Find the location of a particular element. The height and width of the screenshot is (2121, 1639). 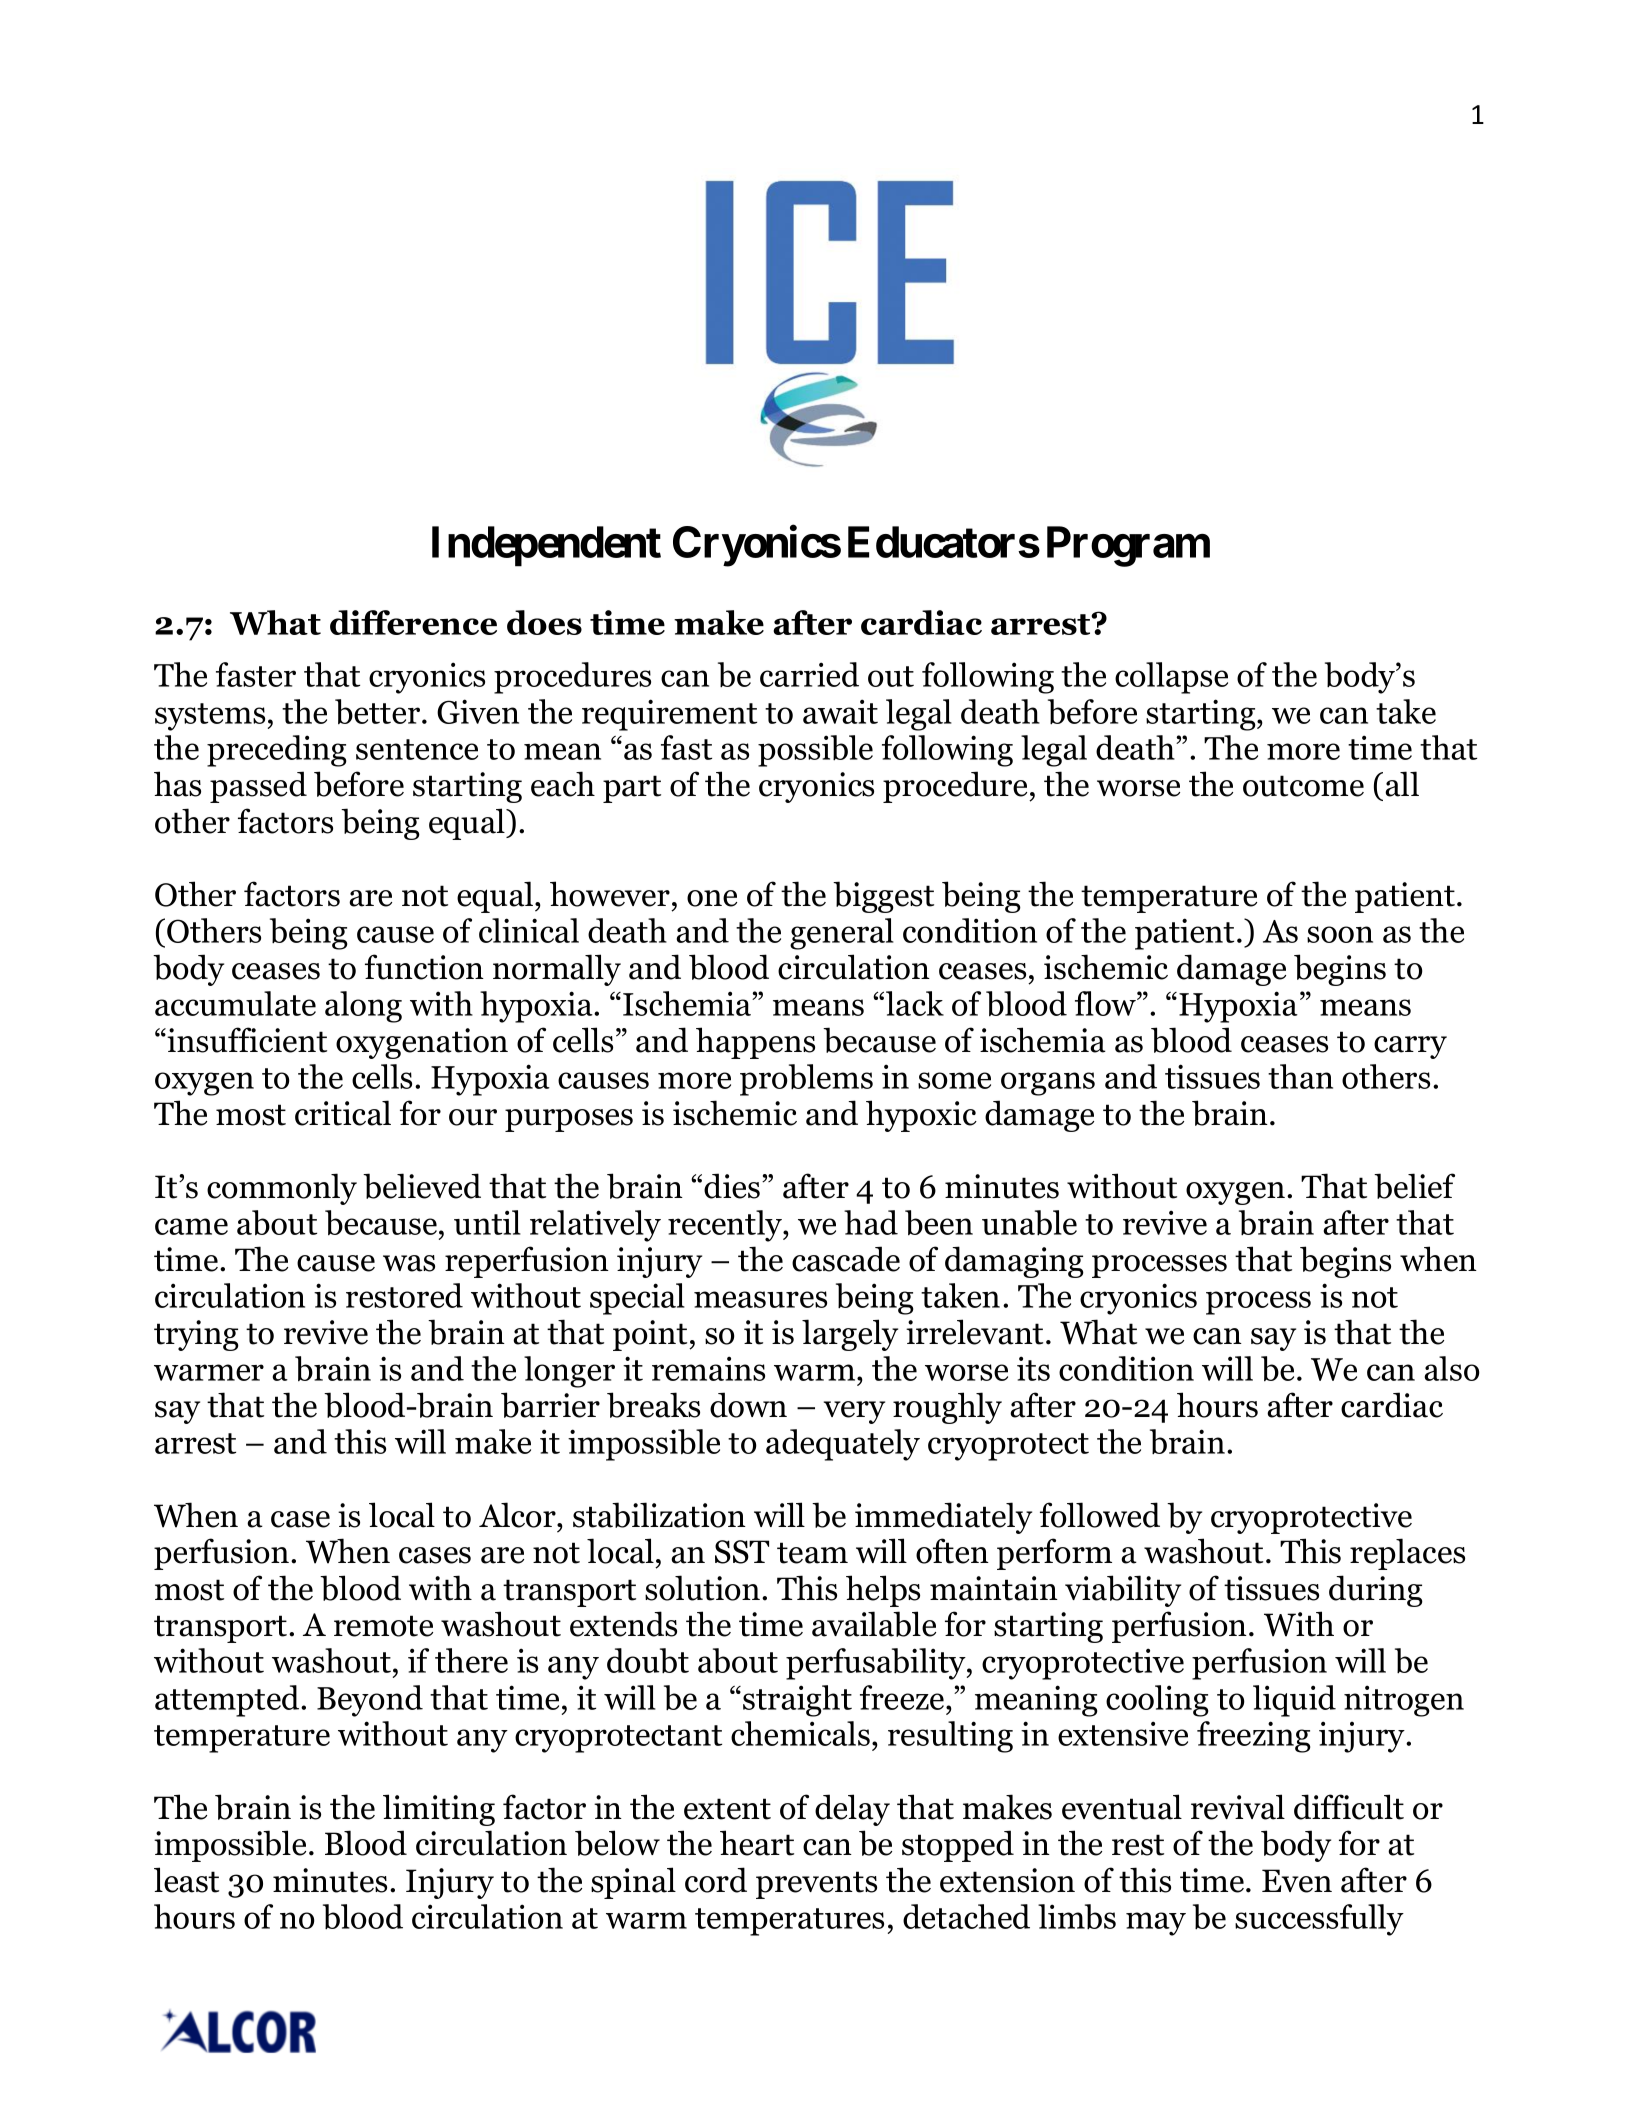

commonly is located at coordinates (282, 1189).
